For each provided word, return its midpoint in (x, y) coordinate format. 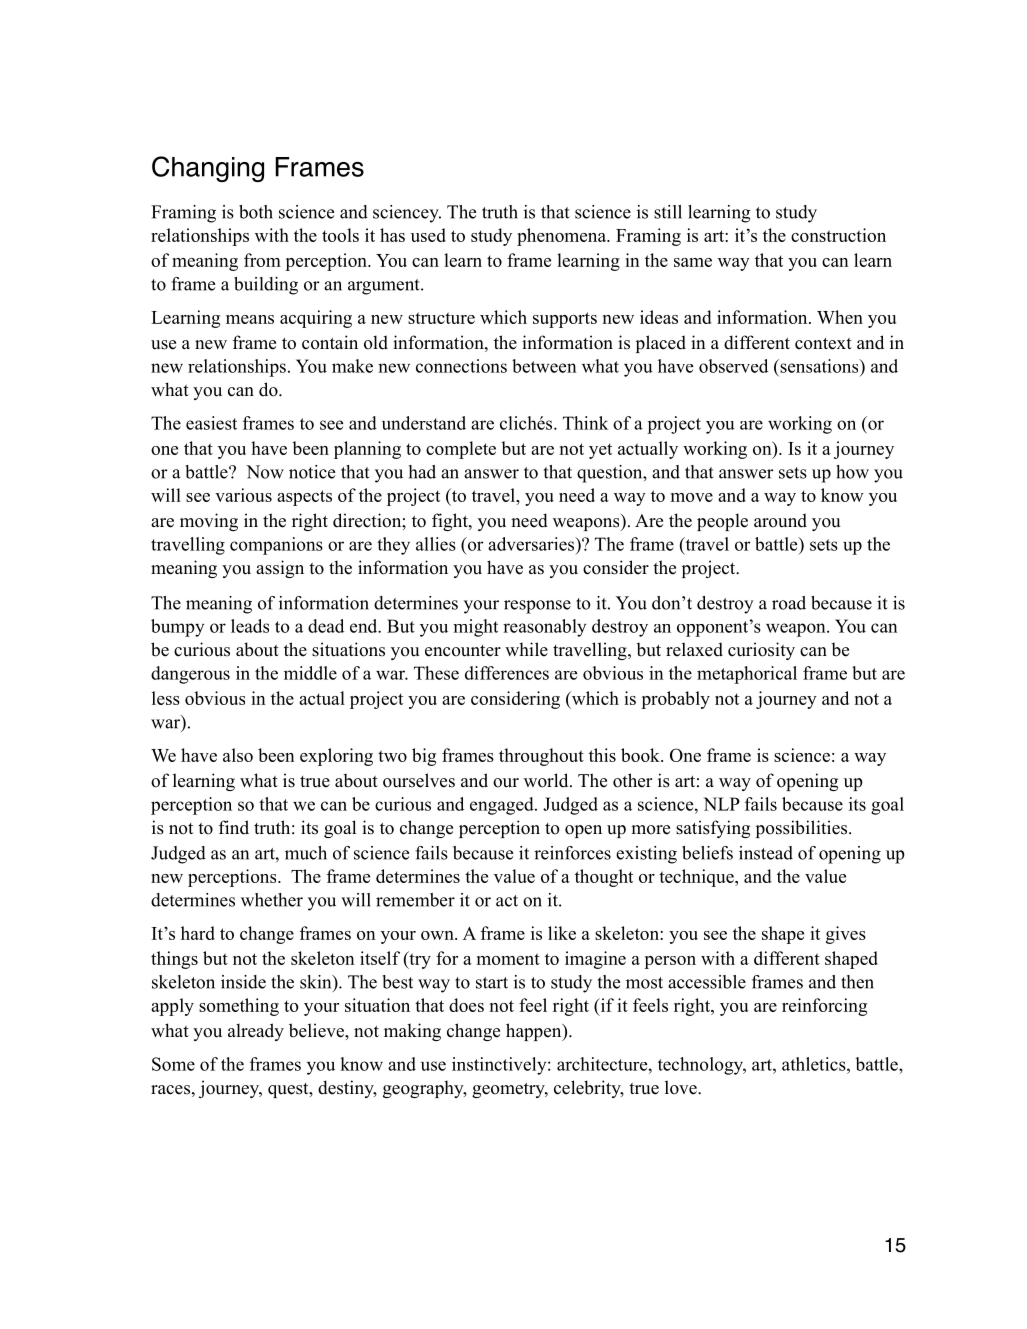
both (256, 212)
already (256, 1032)
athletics (815, 1064)
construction (838, 235)
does (466, 1005)
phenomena (563, 237)
